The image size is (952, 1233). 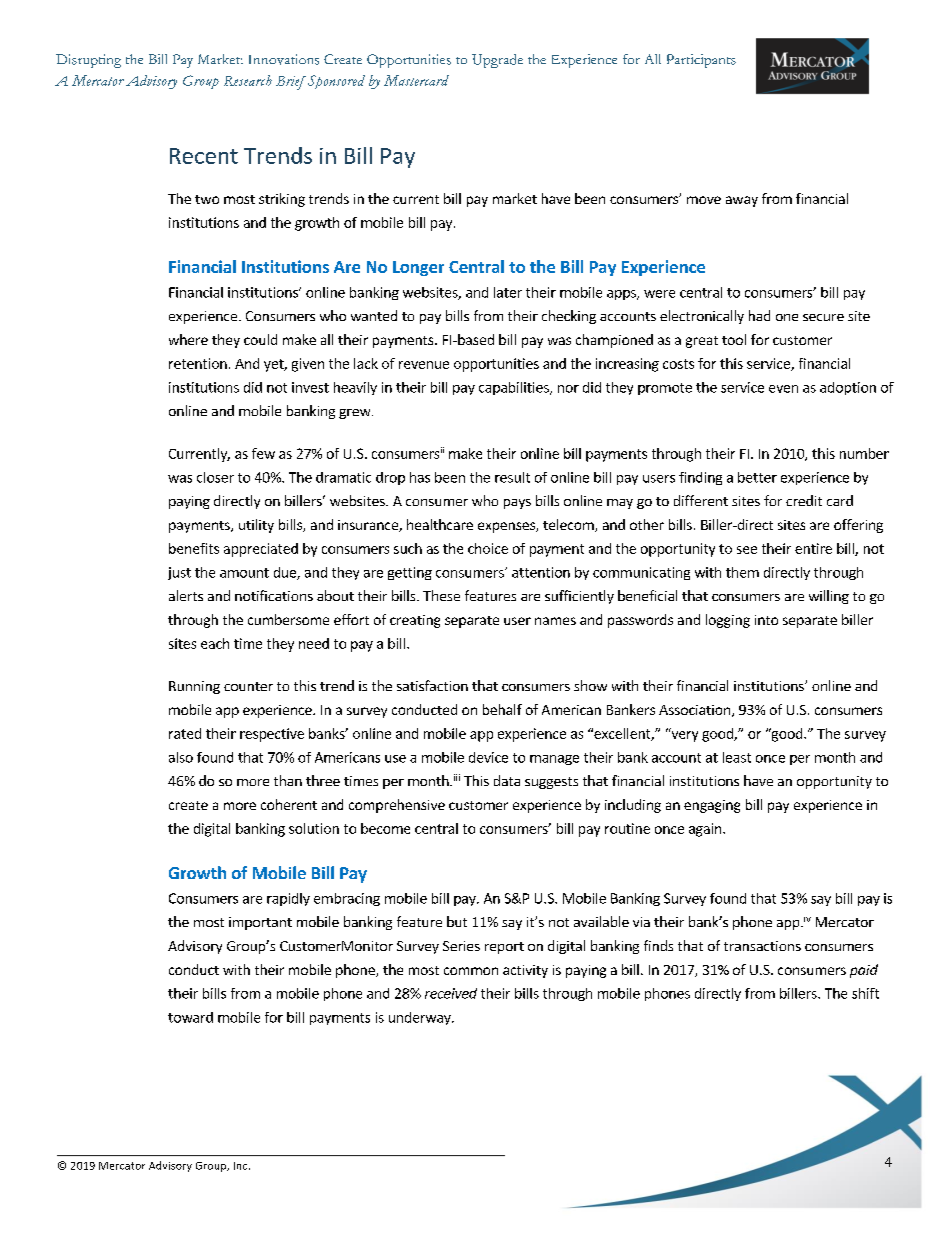 What do you see at coordinates (488, 548) in the document?
I see `choice` at bounding box center [488, 548].
